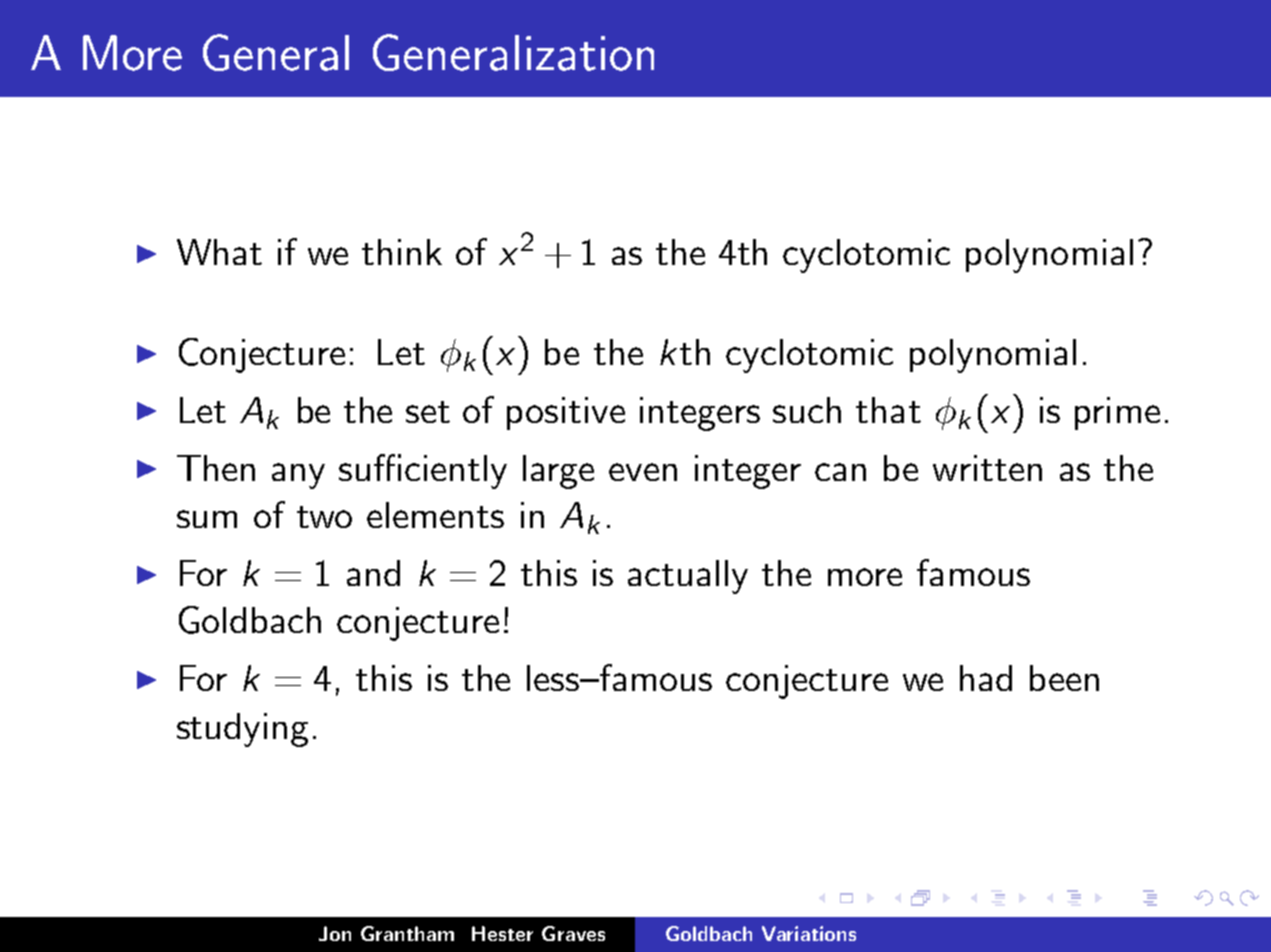 The height and width of the screenshot is (952, 1271). What do you see at coordinates (242, 730) in the screenshot?
I see `studying` at bounding box center [242, 730].
